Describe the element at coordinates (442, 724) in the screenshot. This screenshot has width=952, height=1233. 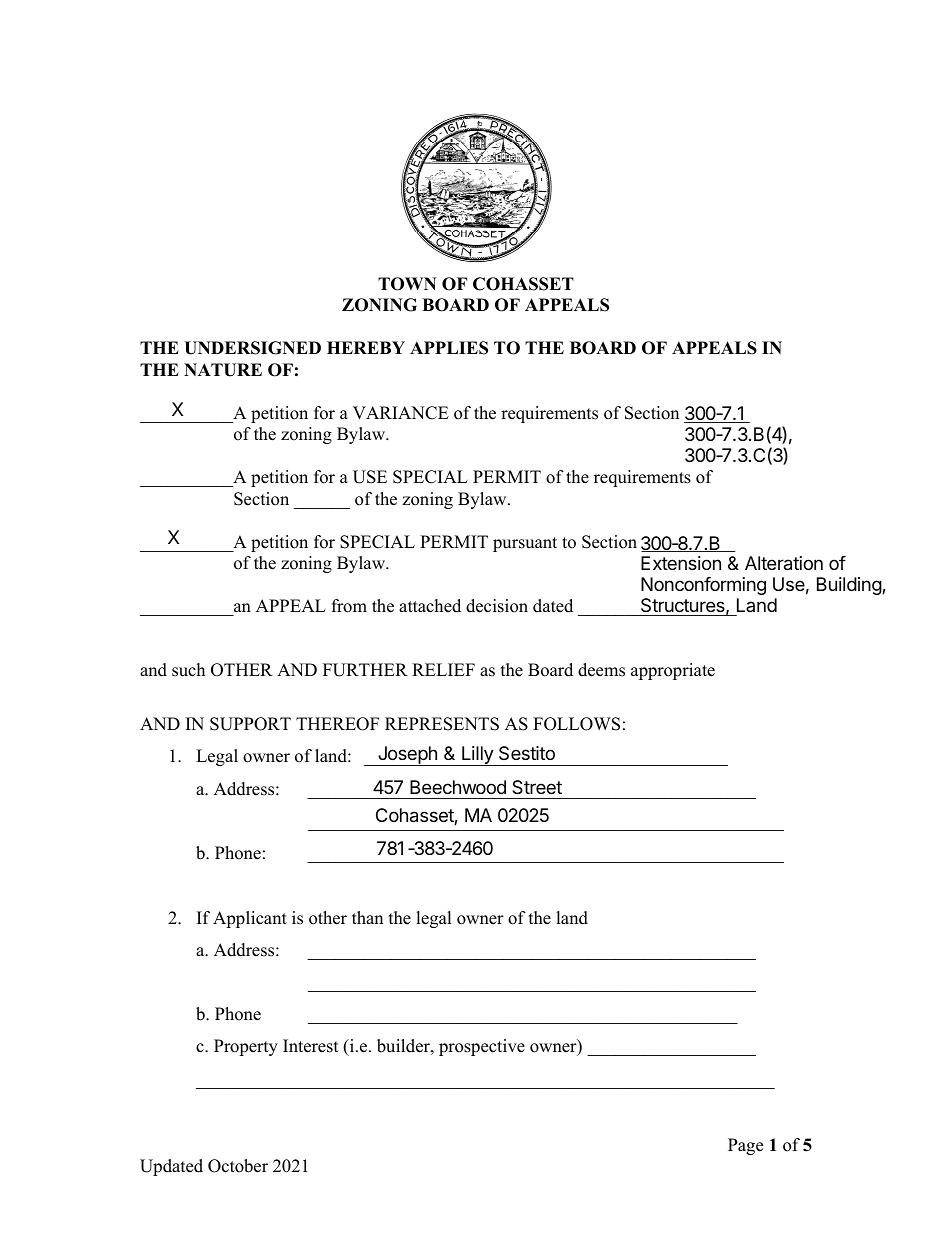
I see `REPRESENTS` at that location.
